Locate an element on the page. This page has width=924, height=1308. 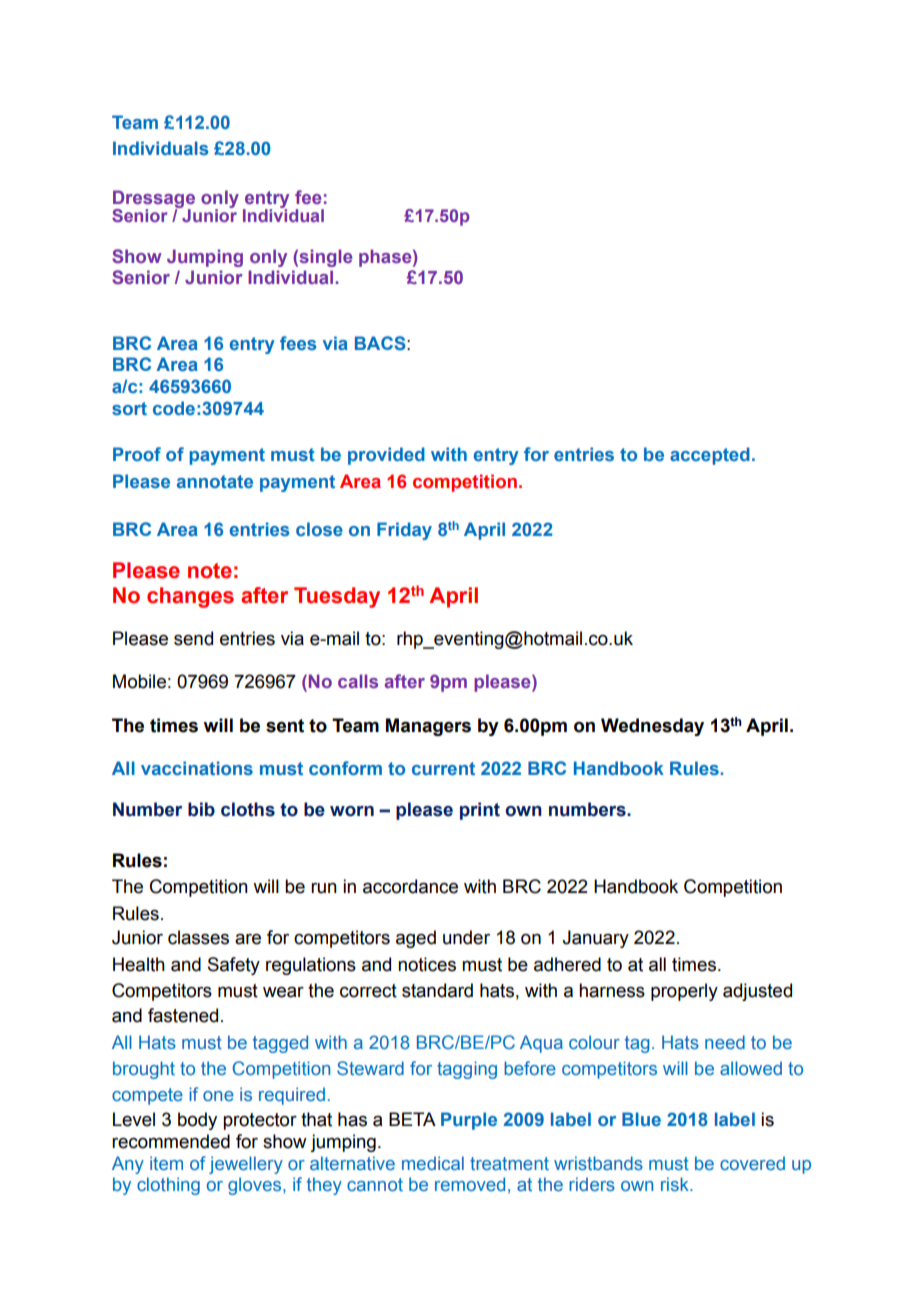
fees is located at coordinates (298, 343).
